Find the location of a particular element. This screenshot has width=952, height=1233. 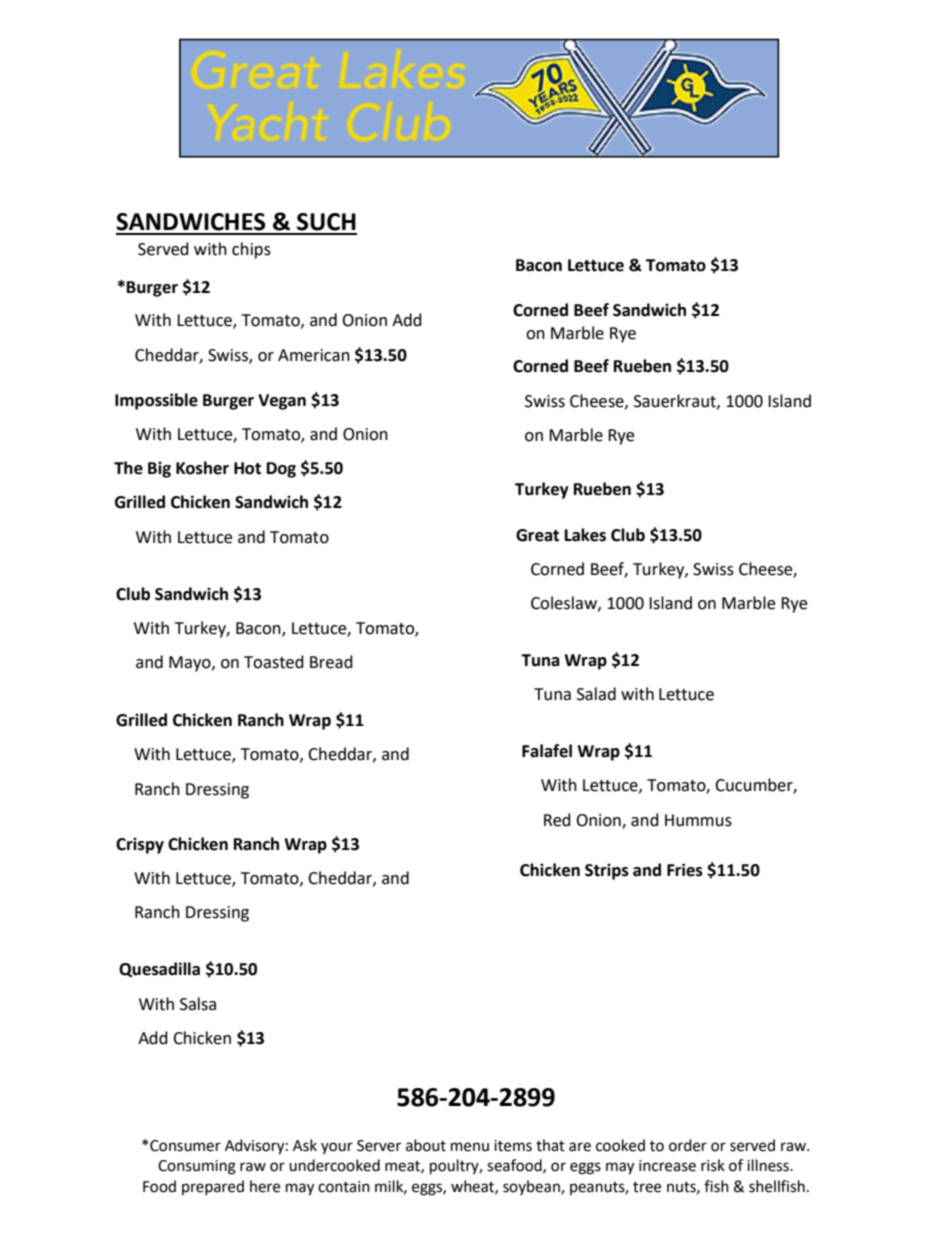

Kosher is located at coordinates (202, 468).
